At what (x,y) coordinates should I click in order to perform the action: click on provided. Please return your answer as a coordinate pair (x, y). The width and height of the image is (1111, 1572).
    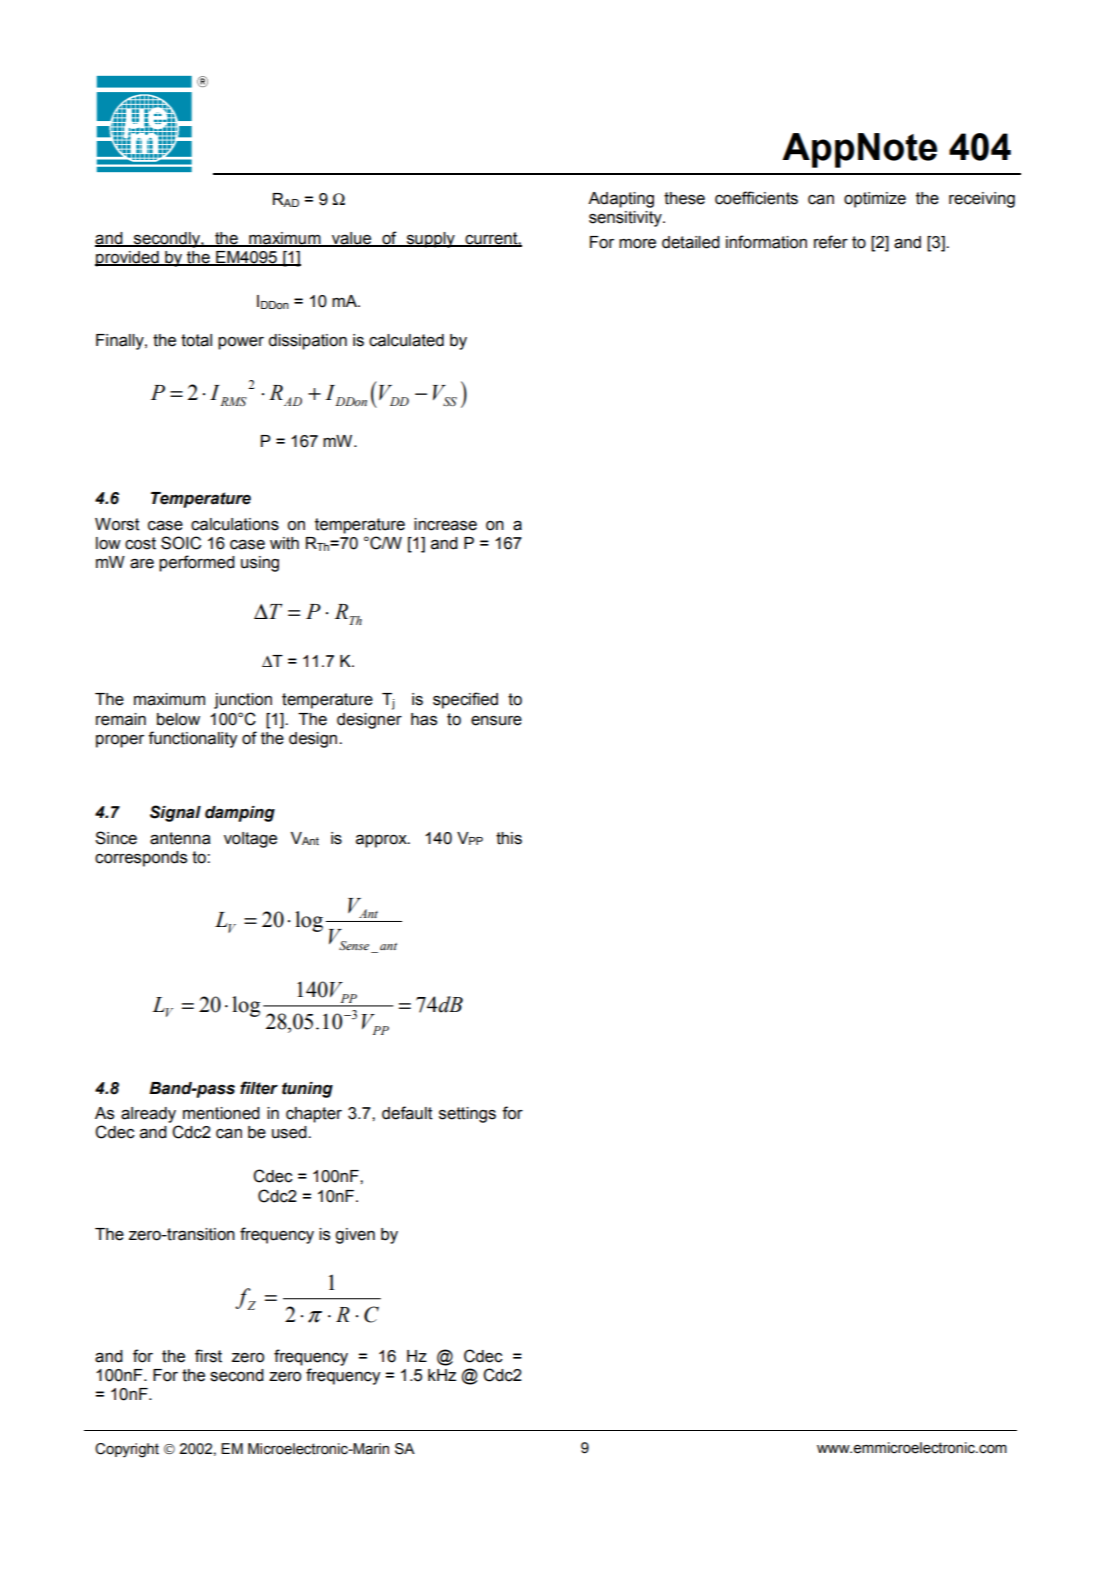
    Looking at the image, I should click on (128, 259).
